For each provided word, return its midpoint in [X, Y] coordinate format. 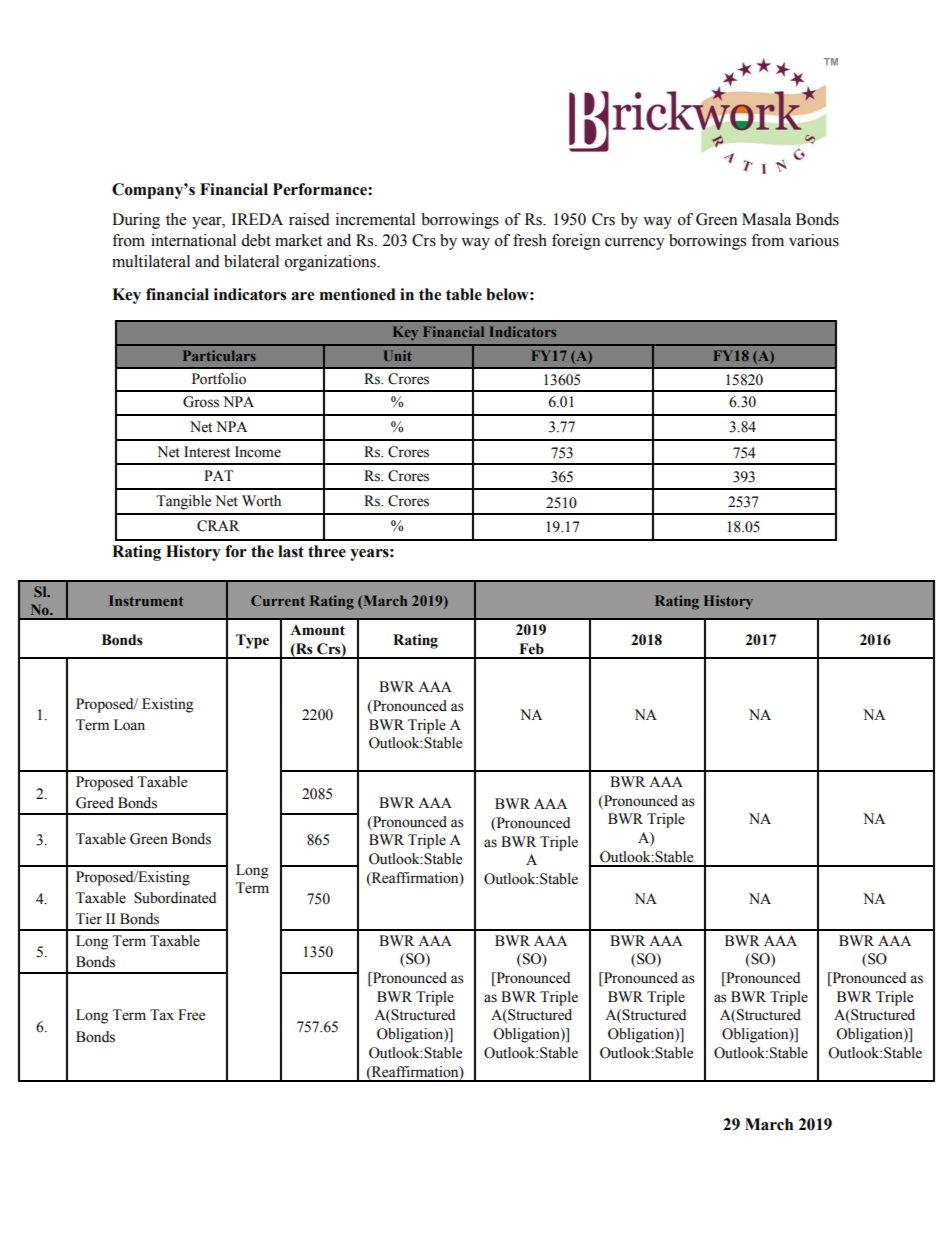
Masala [766, 219]
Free [191, 1015]
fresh [530, 240]
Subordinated [175, 898]
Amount [317, 630]
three [327, 551]
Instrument [146, 600]
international [193, 240]
